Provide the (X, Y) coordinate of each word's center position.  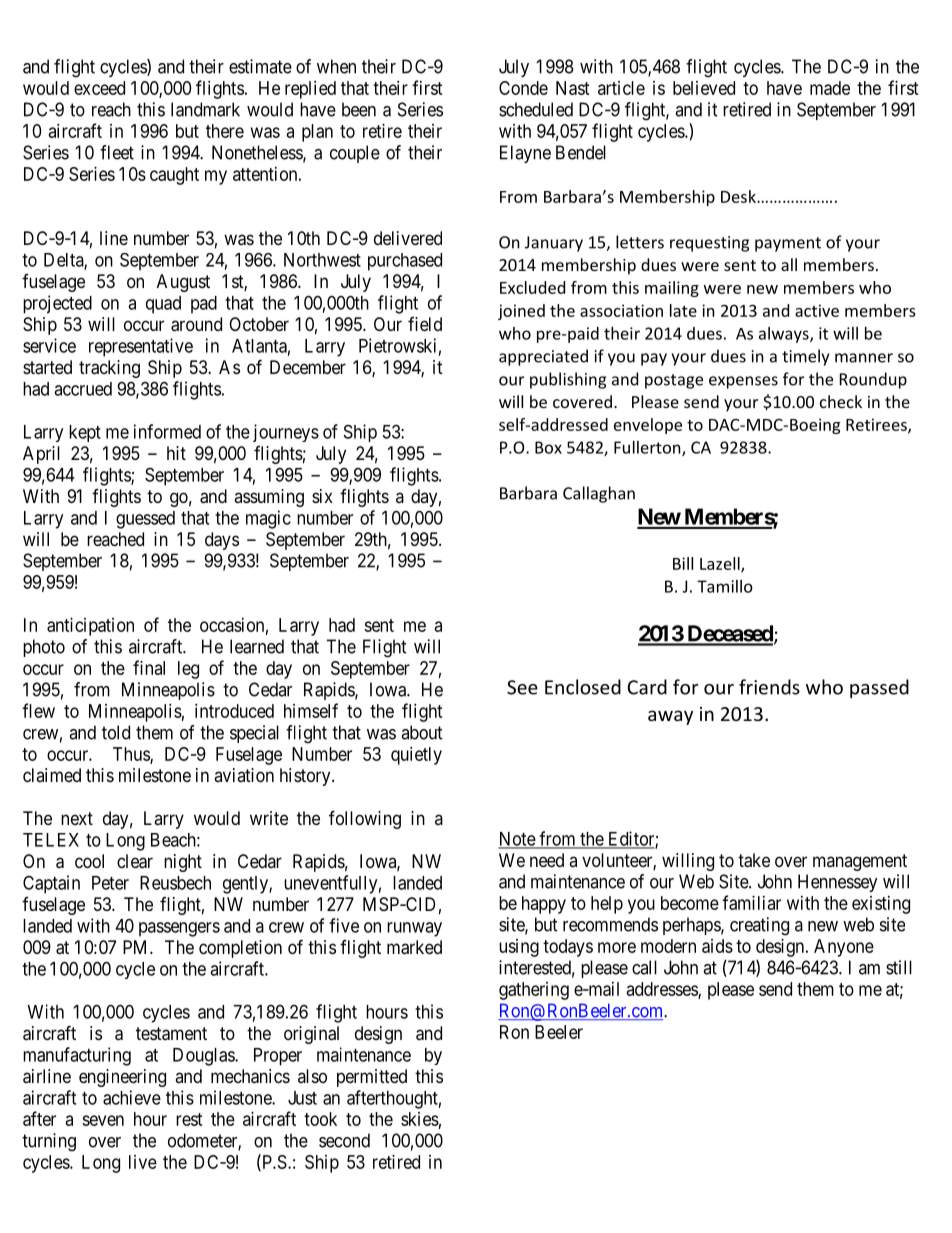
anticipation (90, 627)
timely (805, 357)
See (522, 687)
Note (517, 840)
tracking (109, 369)
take (754, 860)
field (425, 324)
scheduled (536, 109)
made (830, 88)
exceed (99, 88)
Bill (683, 563)
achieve (132, 1097)
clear (135, 861)
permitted (372, 1078)
